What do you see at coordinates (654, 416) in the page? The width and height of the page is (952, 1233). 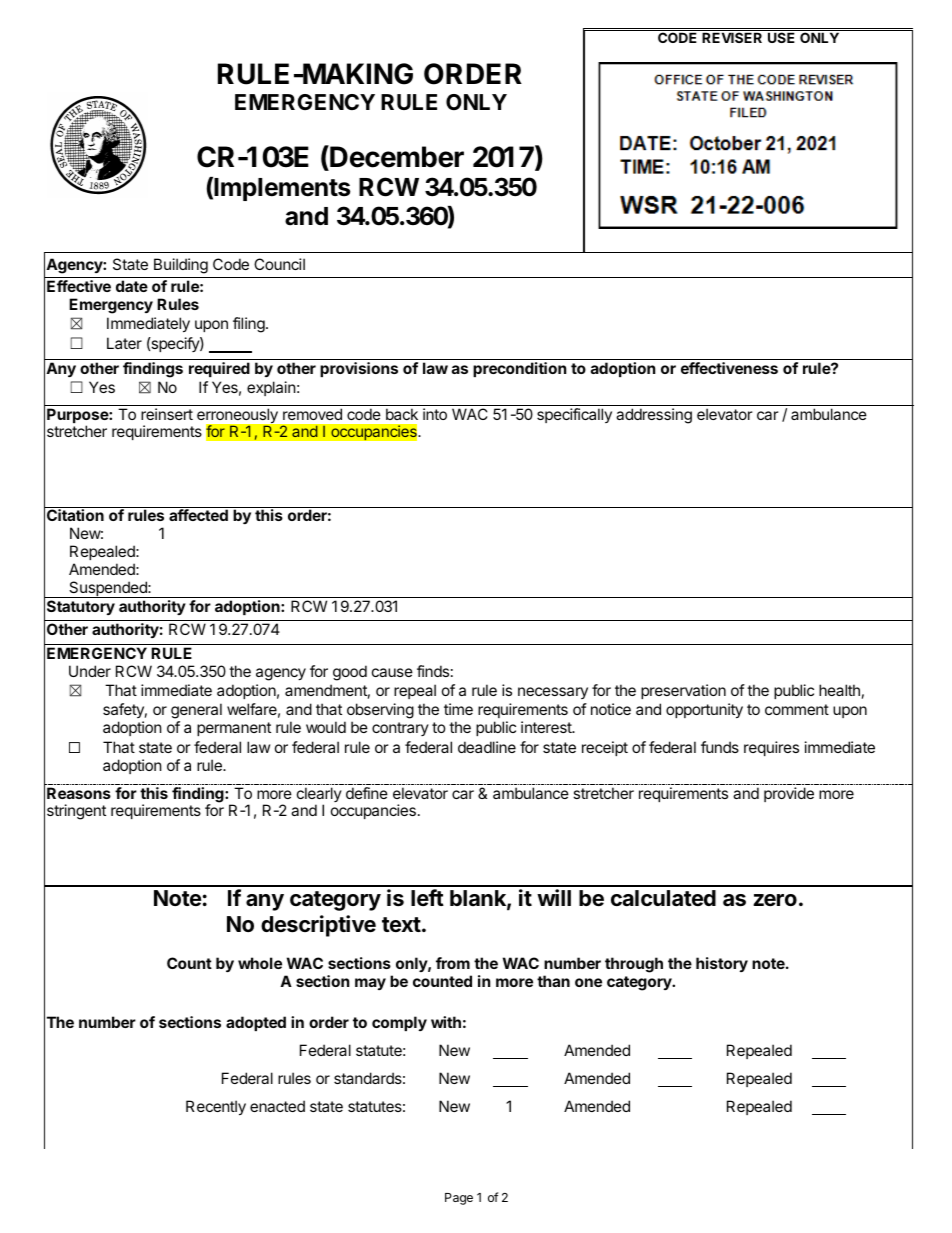 I see `addressing` at bounding box center [654, 416].
